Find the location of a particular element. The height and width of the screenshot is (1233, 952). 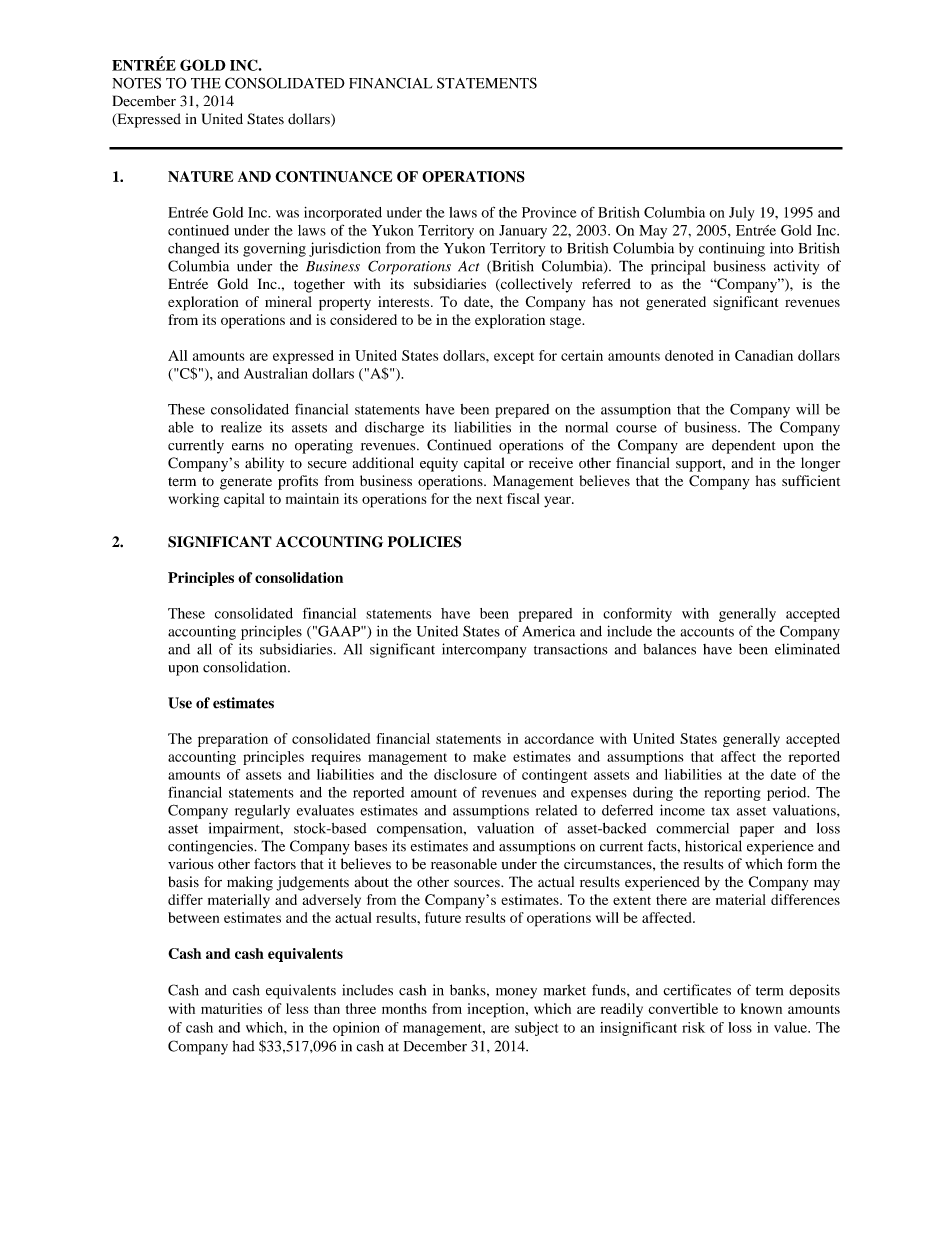

POLICIES is located at coordinates (424, 542).
